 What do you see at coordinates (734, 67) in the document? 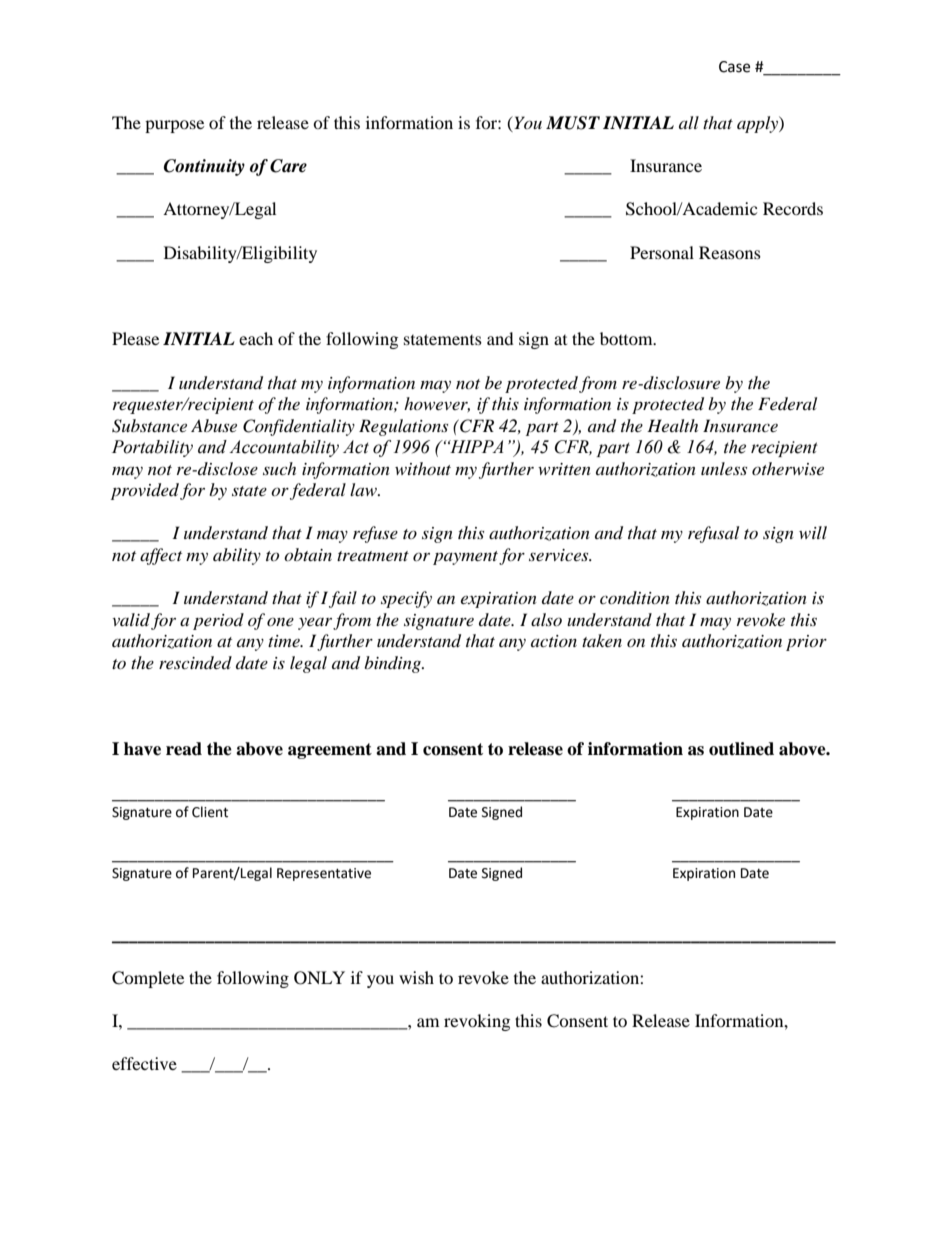
I see `Case` at bounding box center [734, 67].
